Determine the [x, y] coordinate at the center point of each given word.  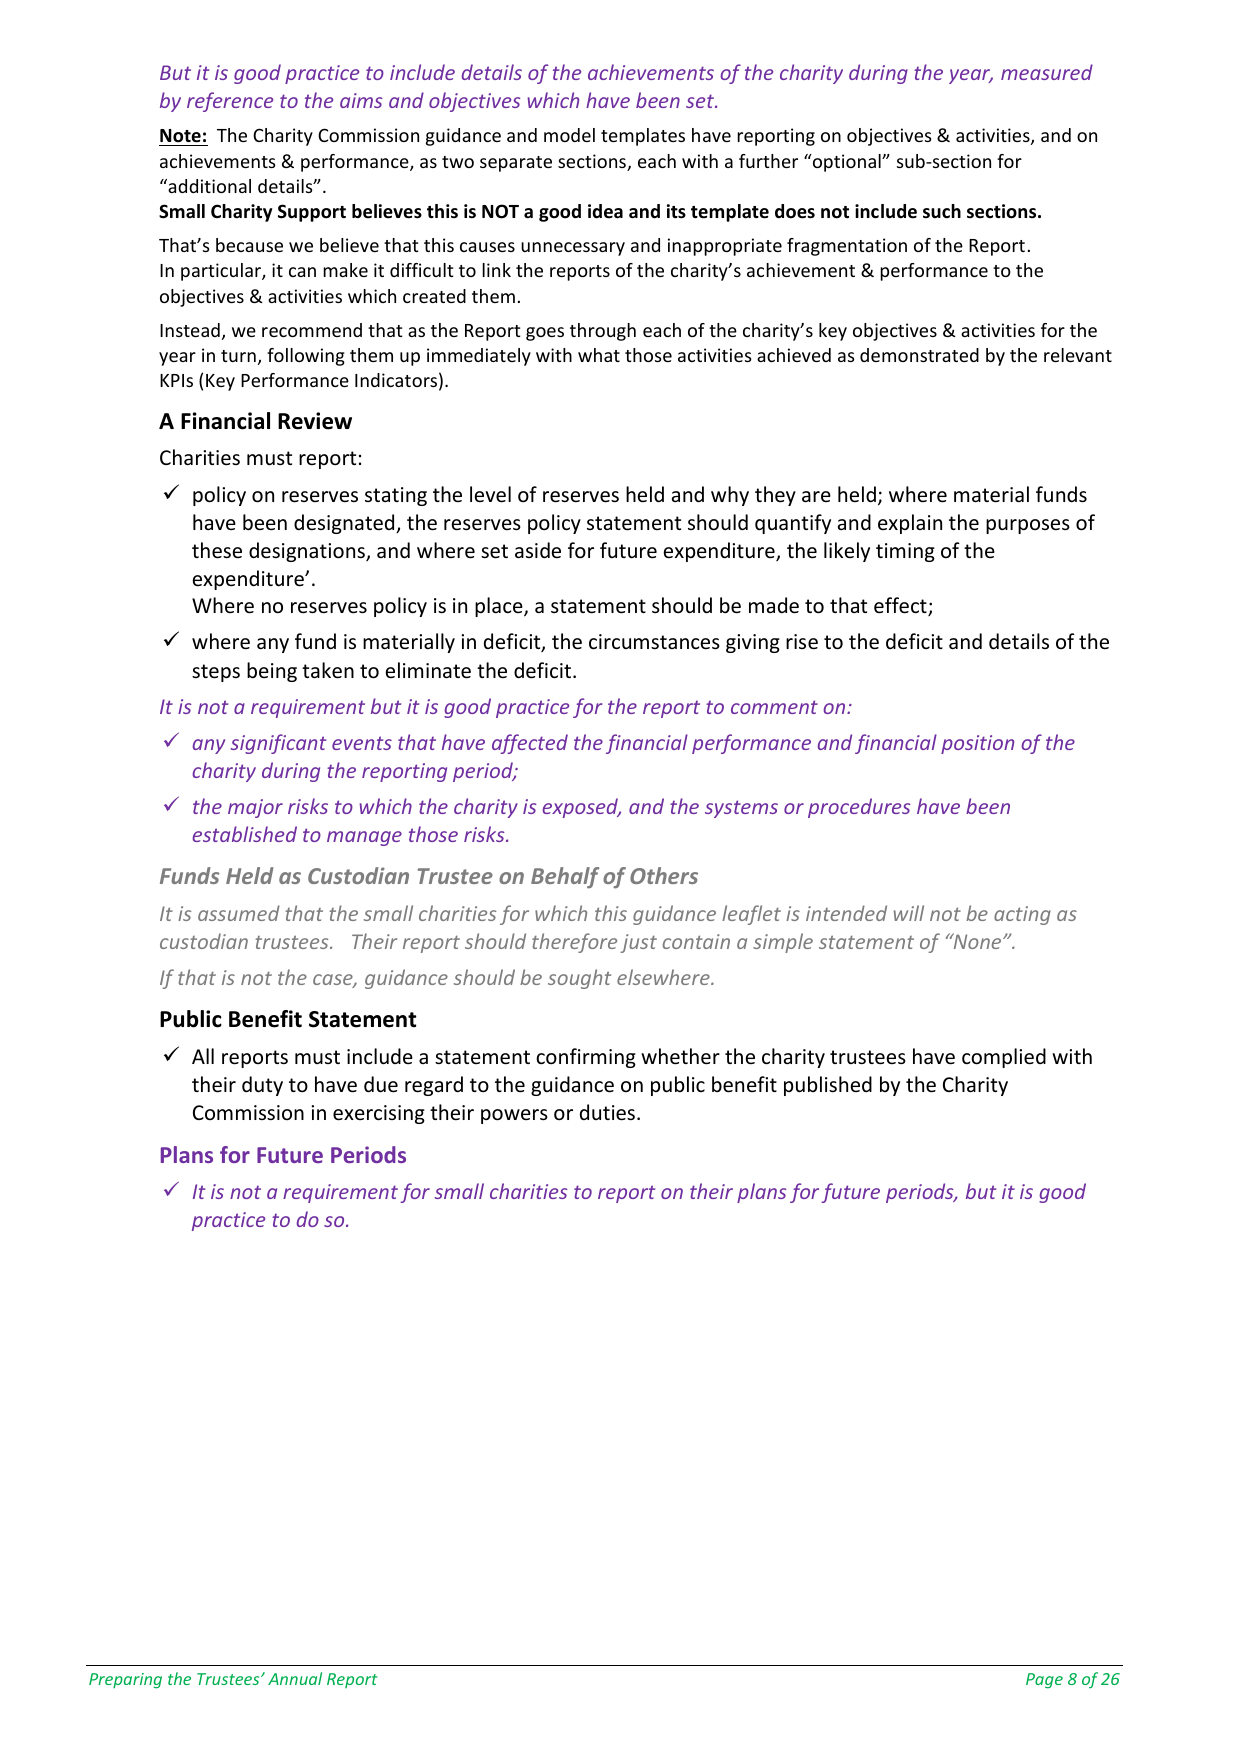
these [217, 550]
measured [1047, 72]
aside [538, 550]
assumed [239, 913]
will [909, 913]
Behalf [565, 878]
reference [230, 102]
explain [910, 524]
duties [609, 1112]
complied [1004, 1058]
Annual [295, 1678]
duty [262, 1086]
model [569, 135]
